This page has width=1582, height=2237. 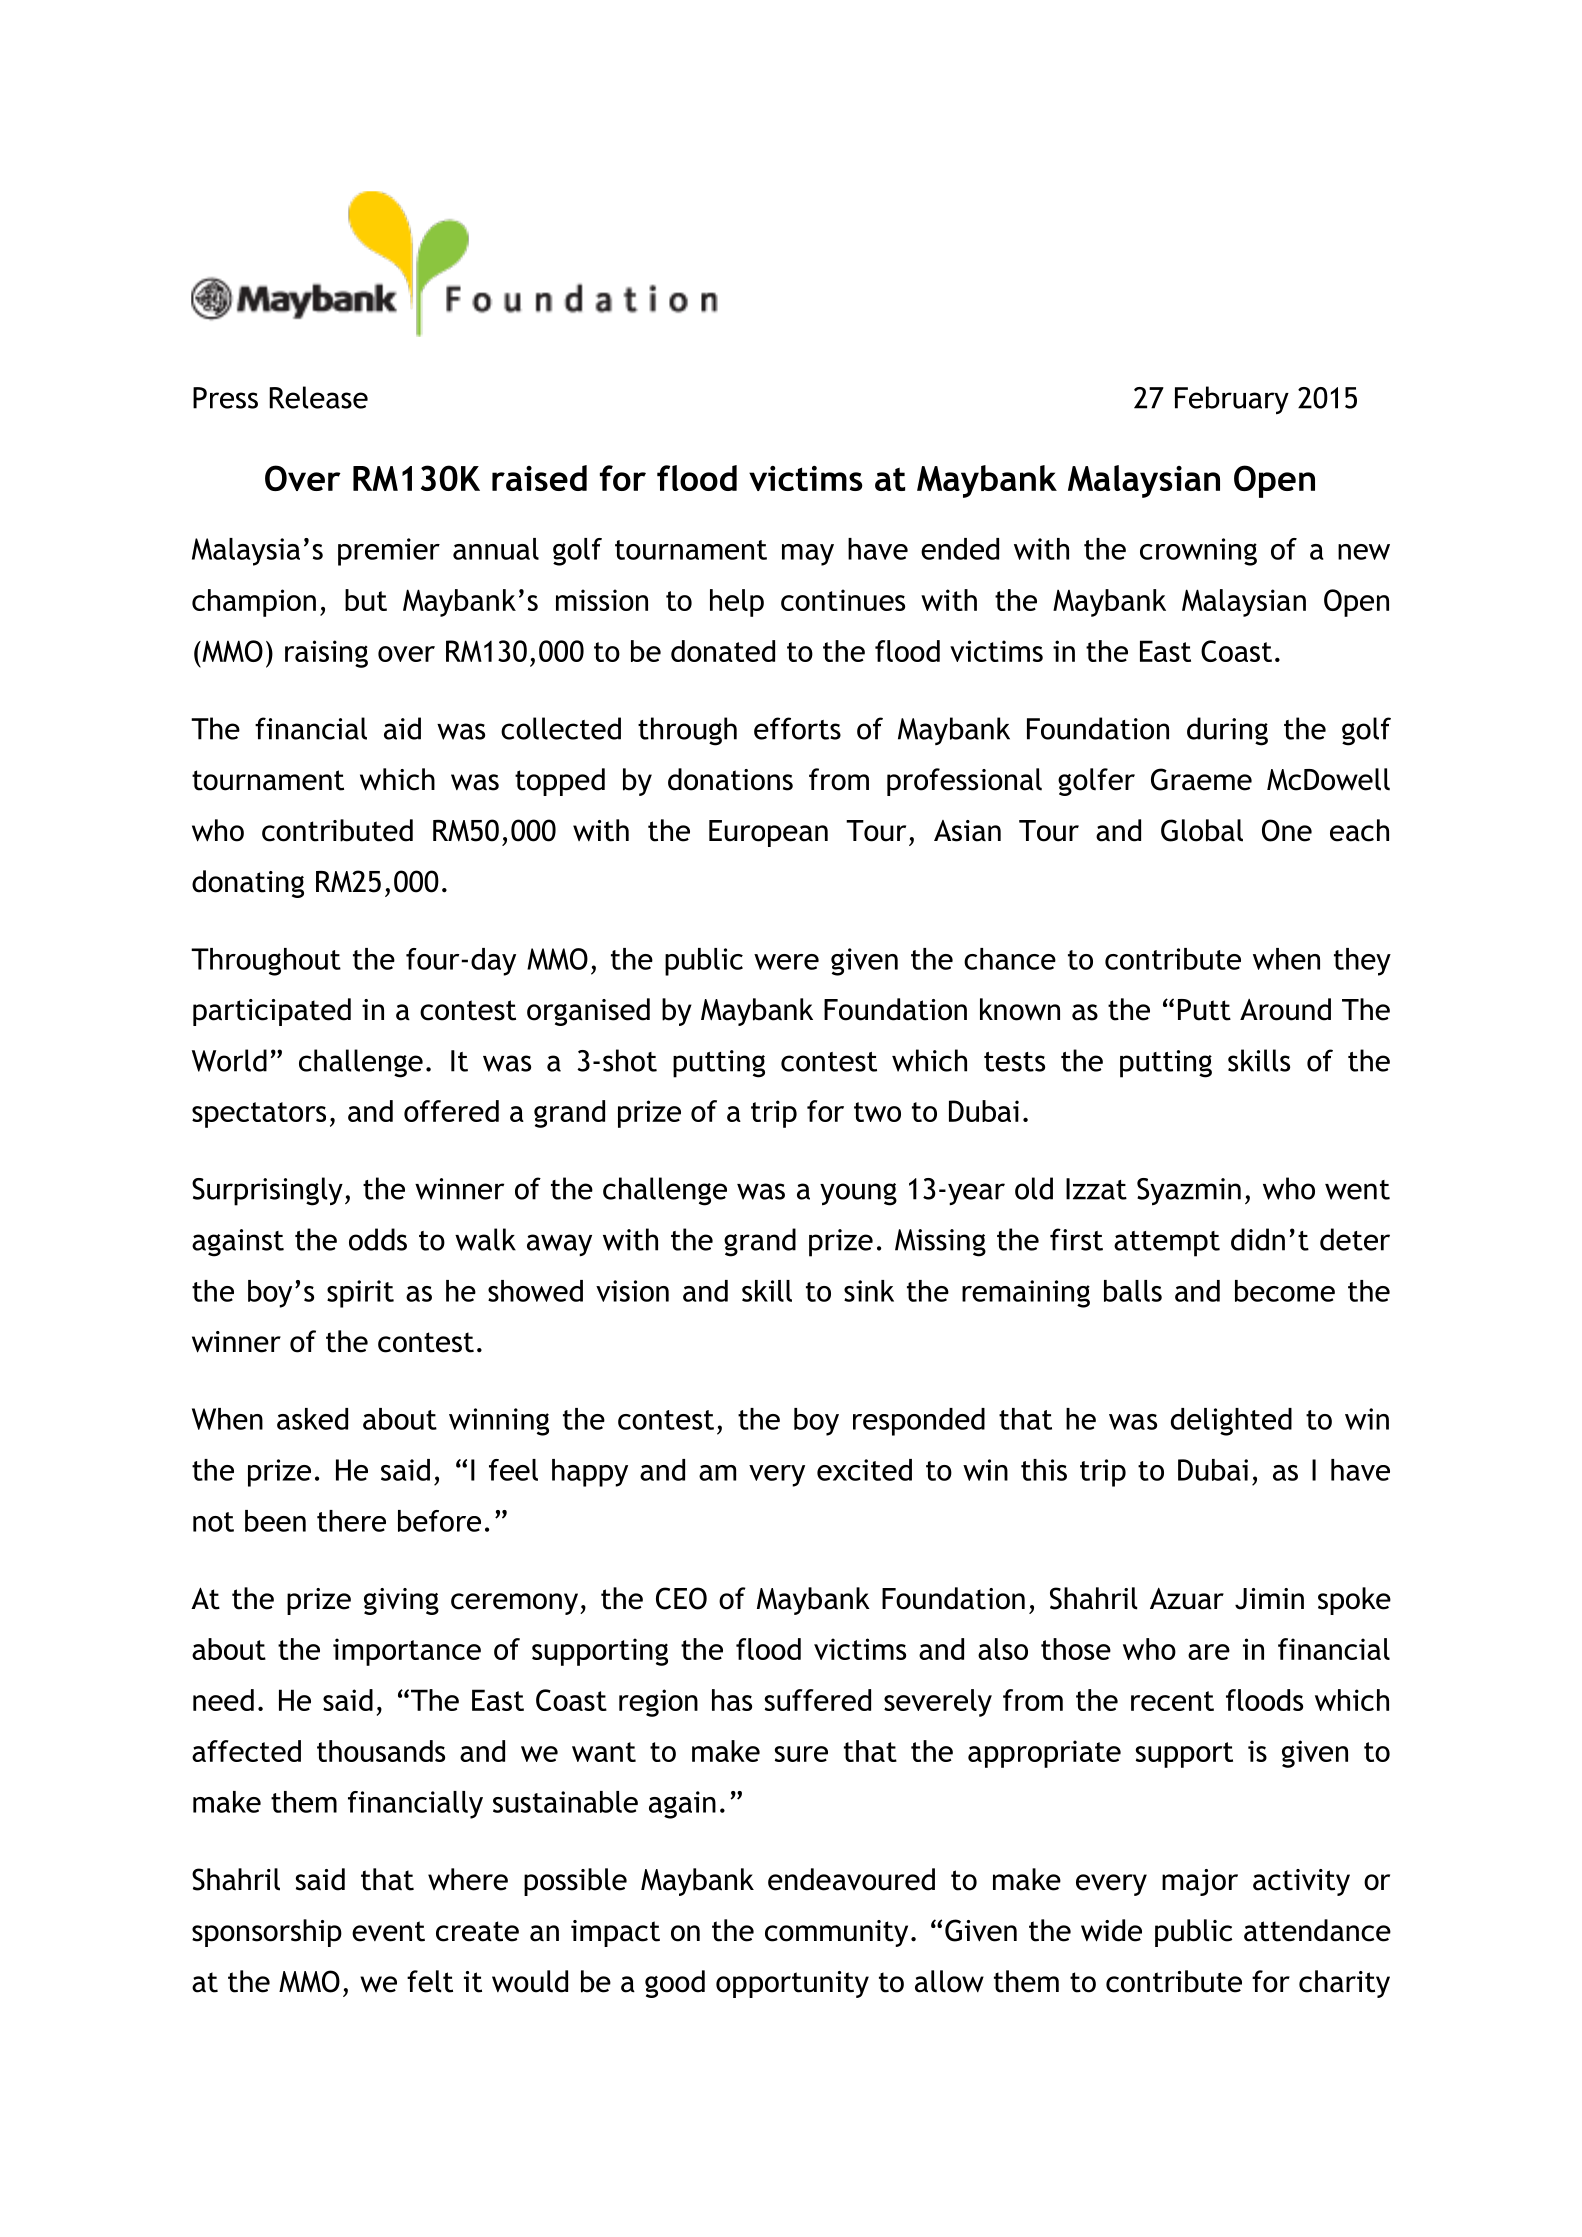 What do you see at coordinates (318, 397) in the page?
I see `Release` at bounding box center [318, 397].
